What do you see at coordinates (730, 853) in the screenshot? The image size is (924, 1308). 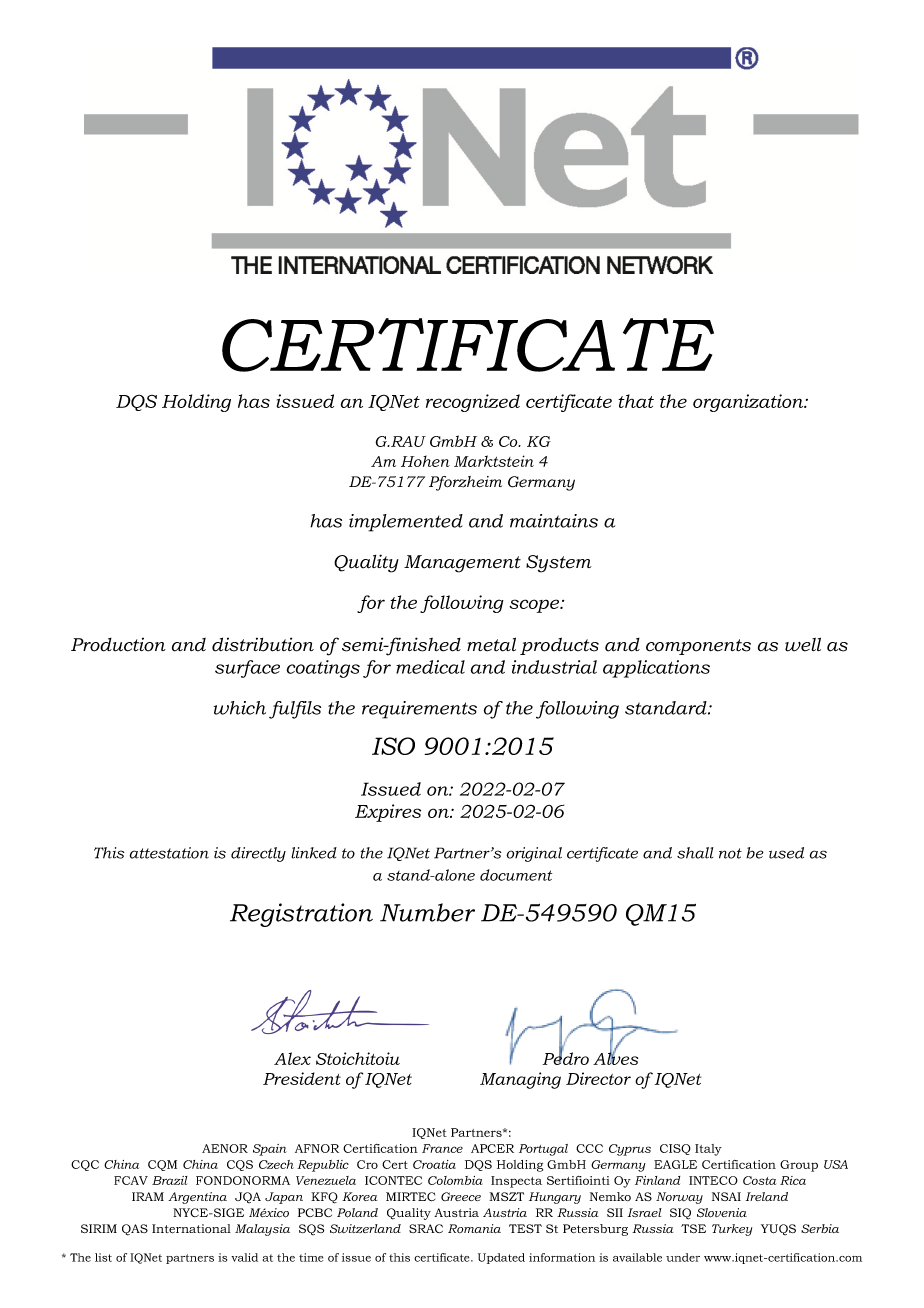 I see `not` at bounding box center [730, 853].
